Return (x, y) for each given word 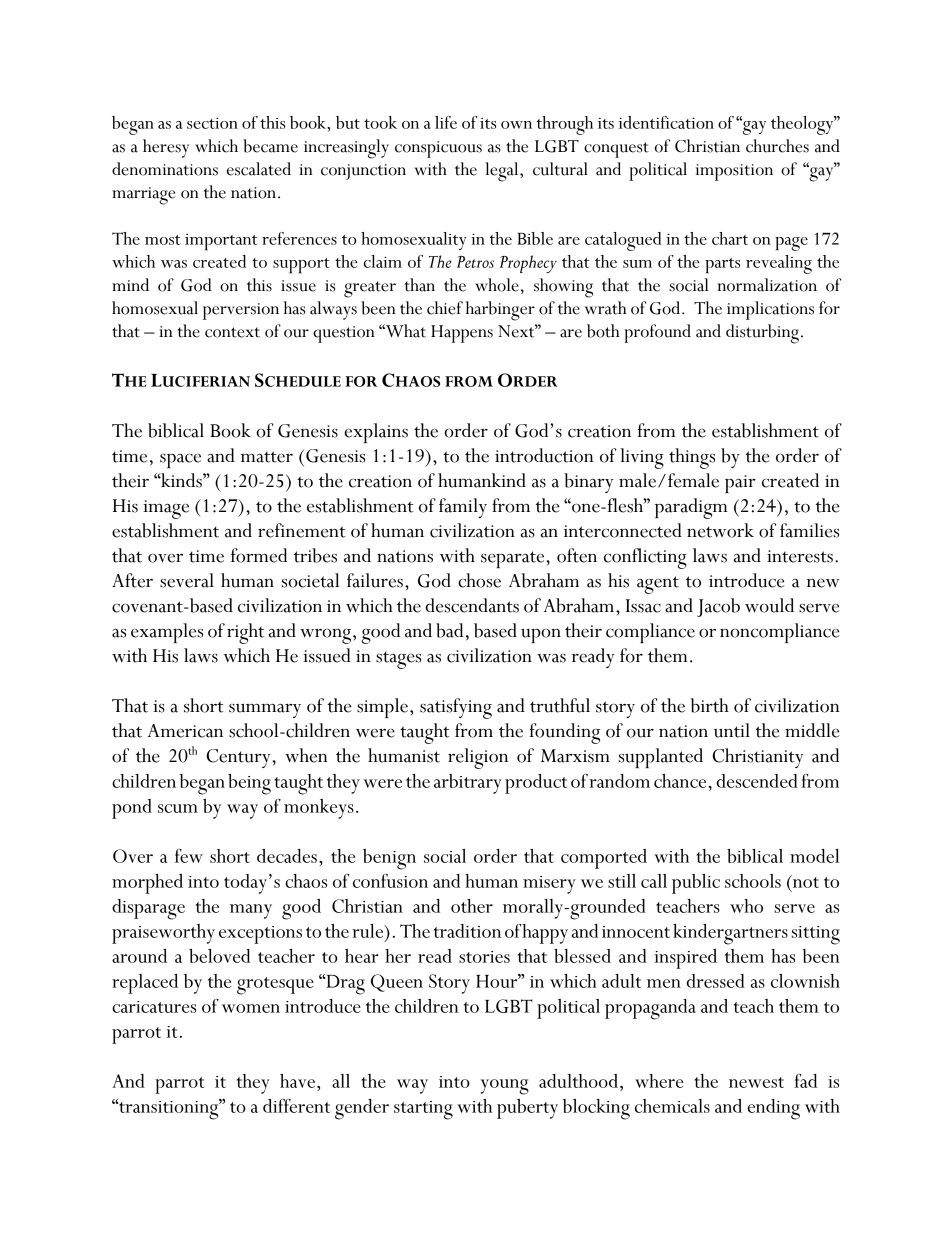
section (212, 123)
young (505, 1087)
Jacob (718, 607)
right (245, 633)
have (297, 1081)
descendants (472, 605)
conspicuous (438, 149)
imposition (734, 172)
